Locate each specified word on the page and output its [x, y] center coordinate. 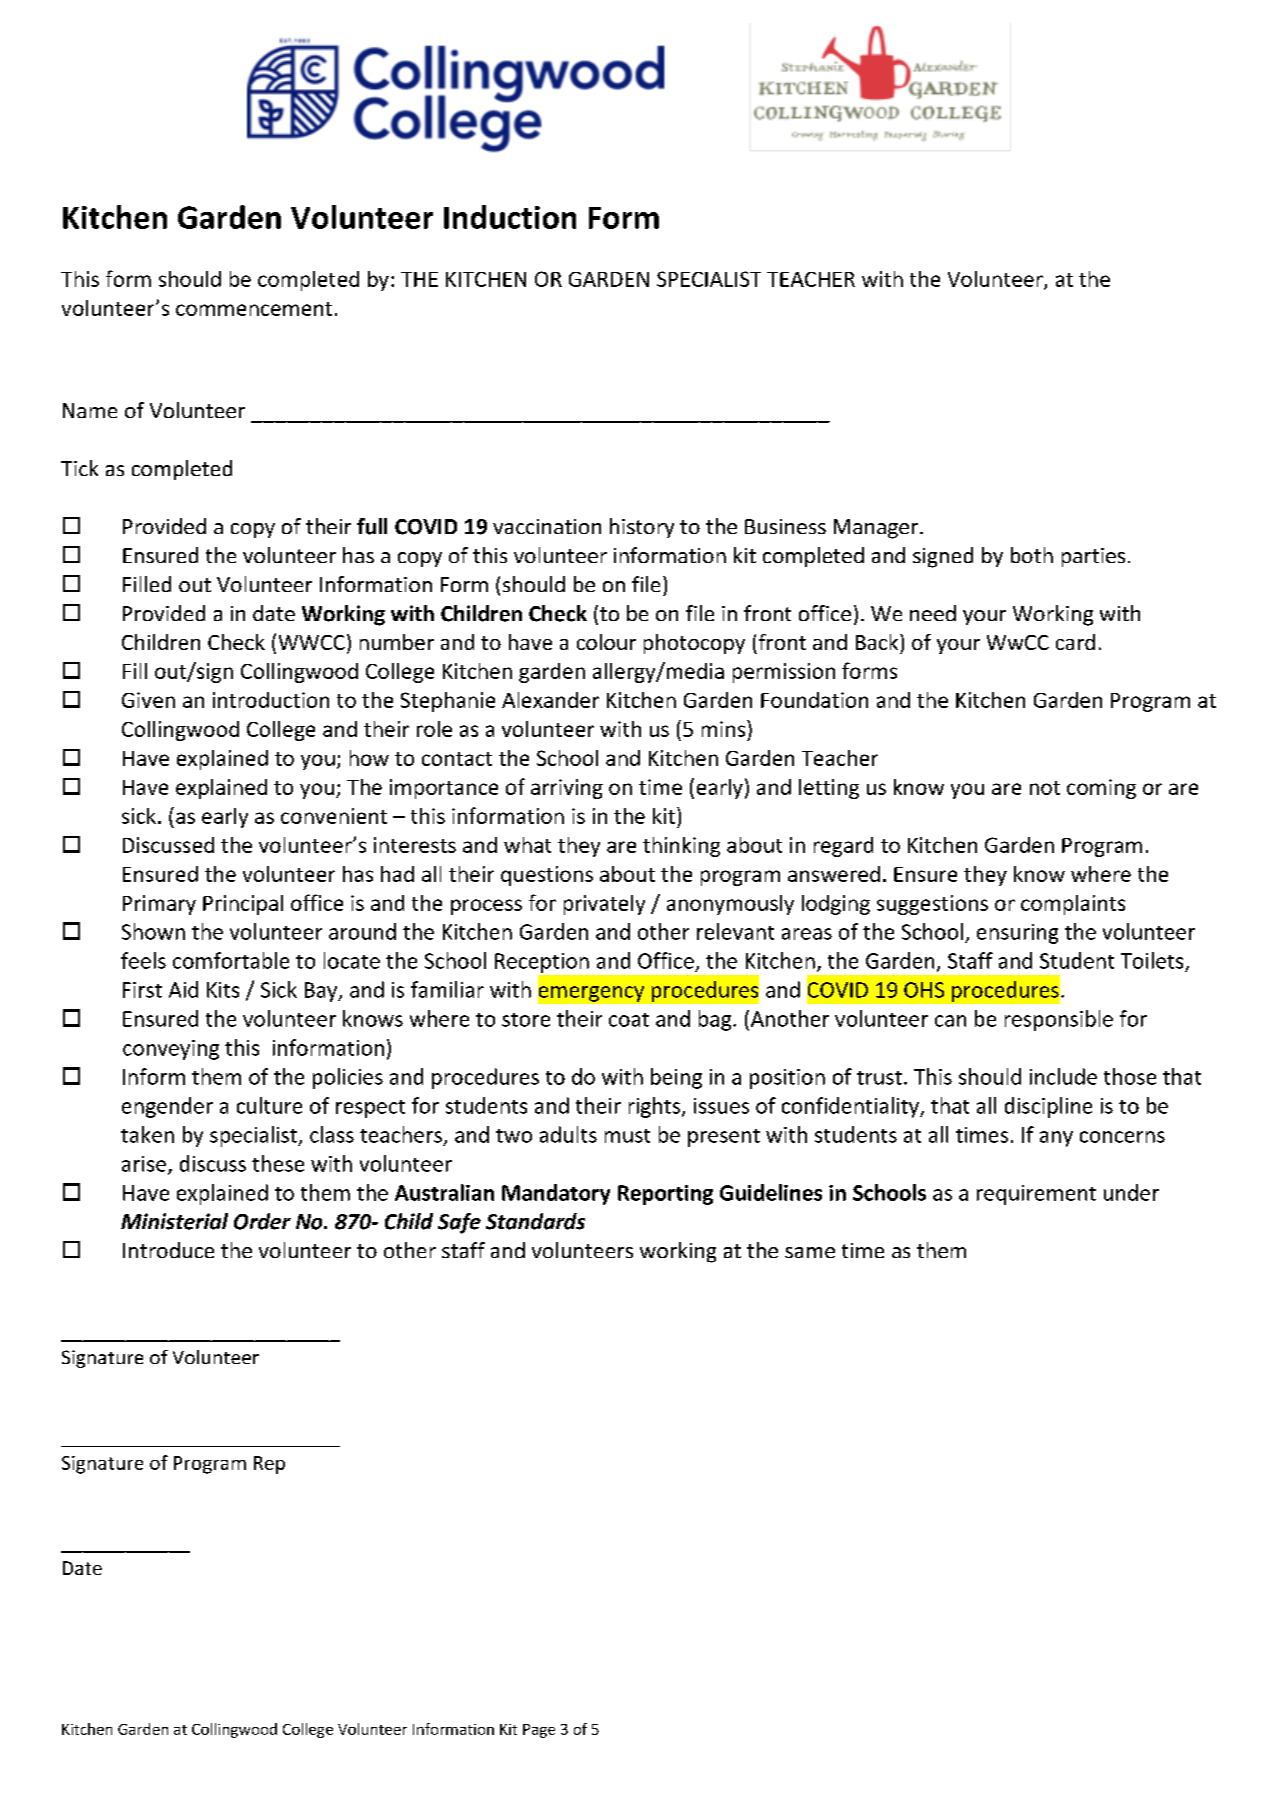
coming [1101, 789]
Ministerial [174, 1221]
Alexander [550, 700]
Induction [510, 217]
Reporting [665, 1195]
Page [539, 1731]
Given [148, 700]
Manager [876, 529]
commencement [254, 309]
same [810, 1252]
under [1131, 1192]
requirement [1036, 1195]
